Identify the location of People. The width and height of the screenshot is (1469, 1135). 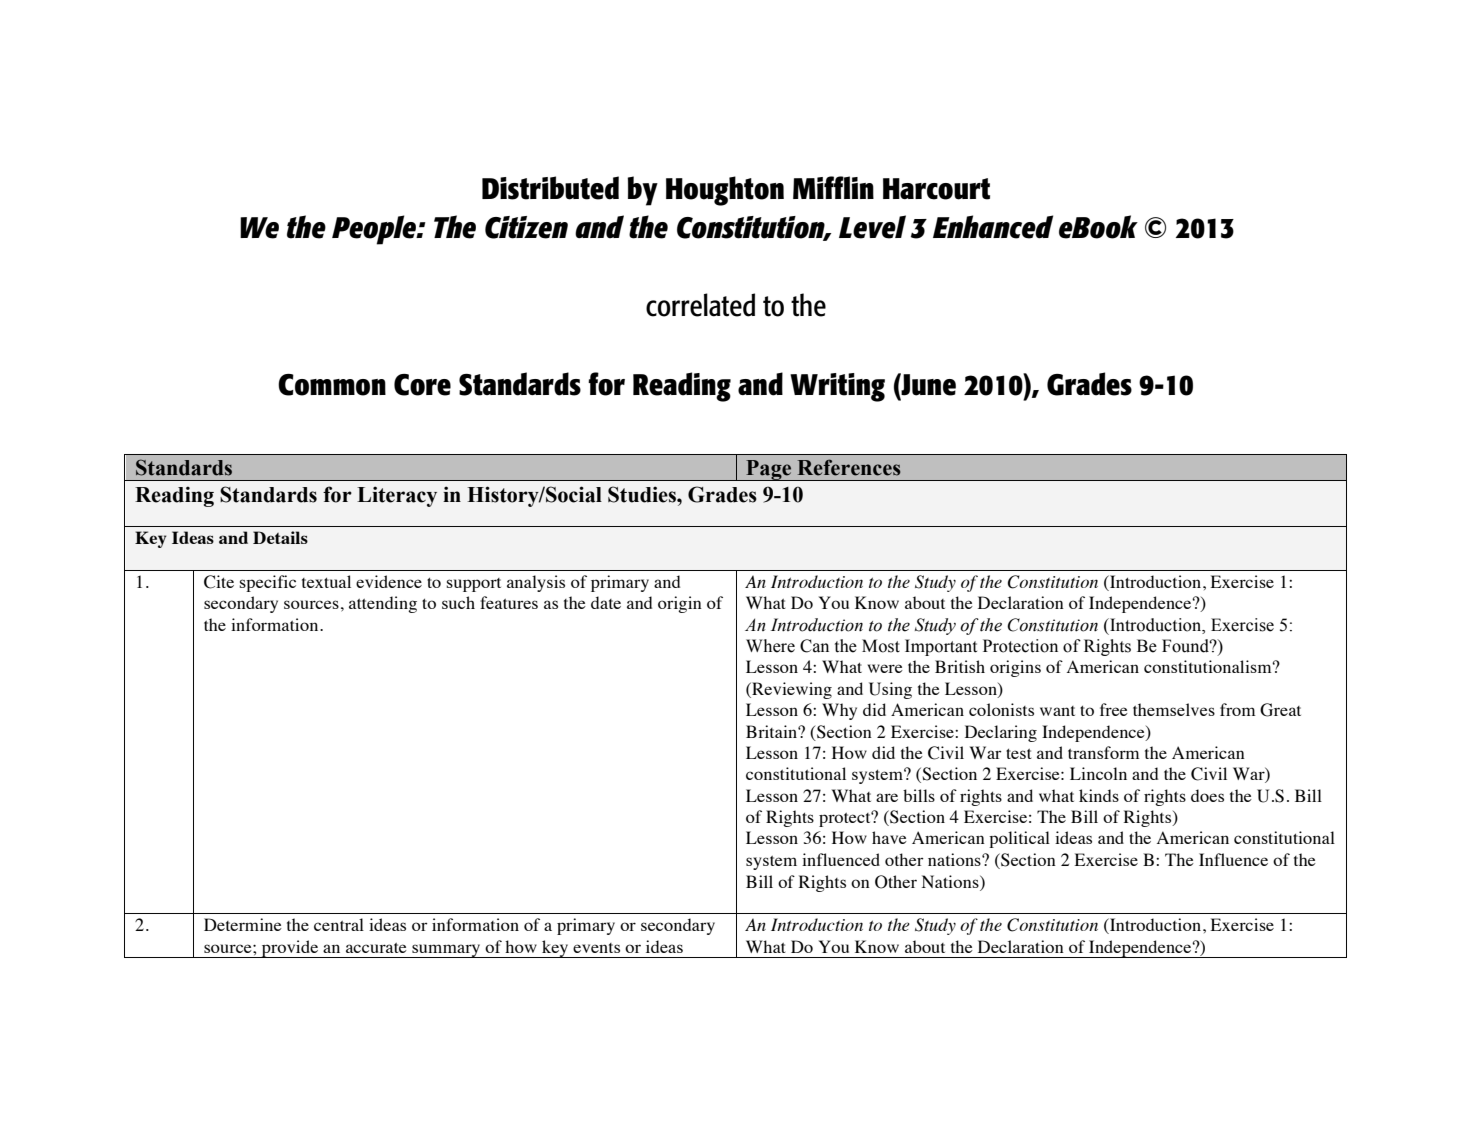
(375, 230).
